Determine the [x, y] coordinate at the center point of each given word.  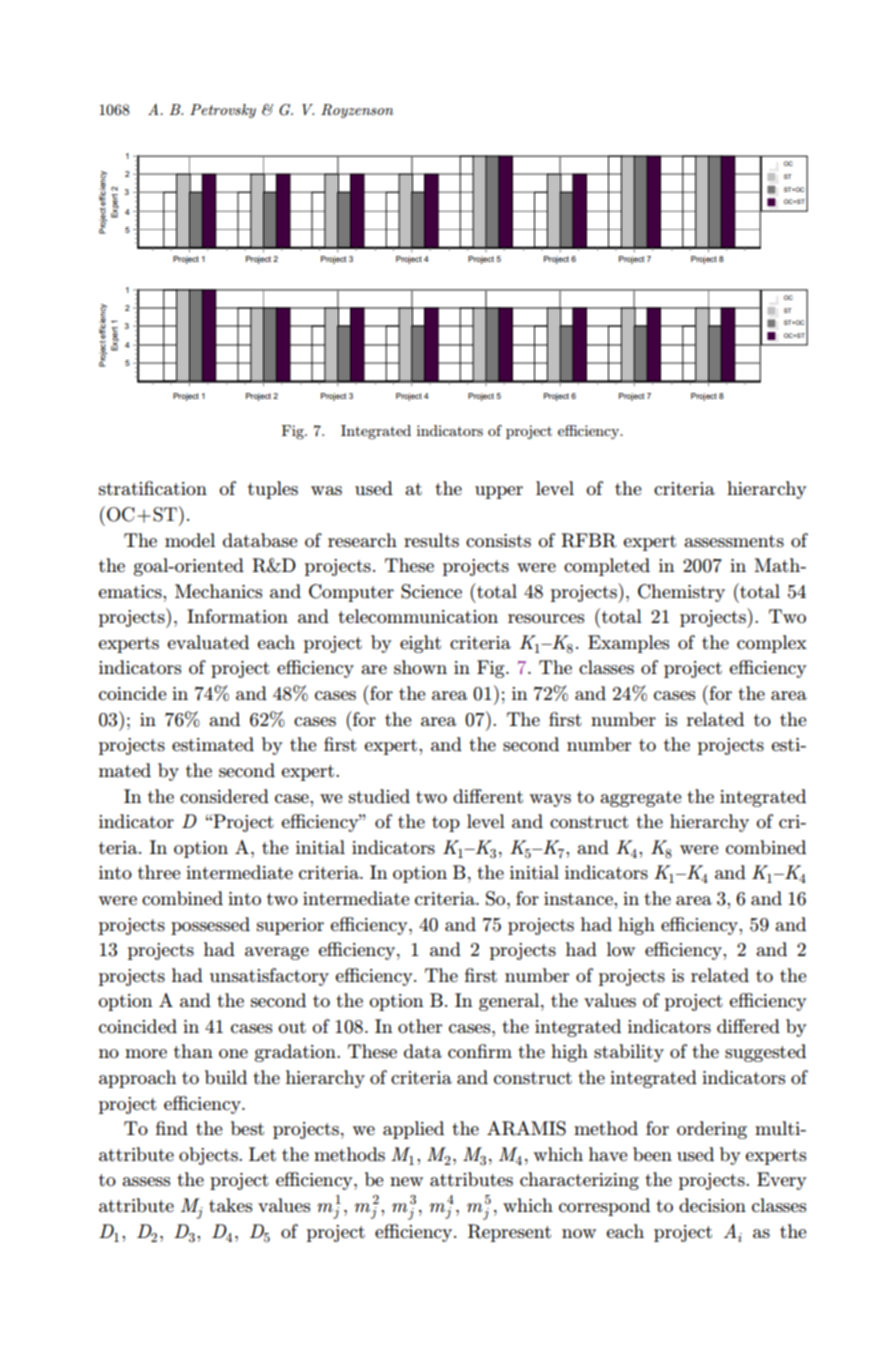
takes [230, 1205]
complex [772, 644]
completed [607, 567]
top [446, 824]
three [159, 872]
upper [499, 492]
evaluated [208, 642]
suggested [765, 1053]
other [420, 1026]
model [190, 540]
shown [420, 667]
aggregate [641, 799]
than [193, 1051]
